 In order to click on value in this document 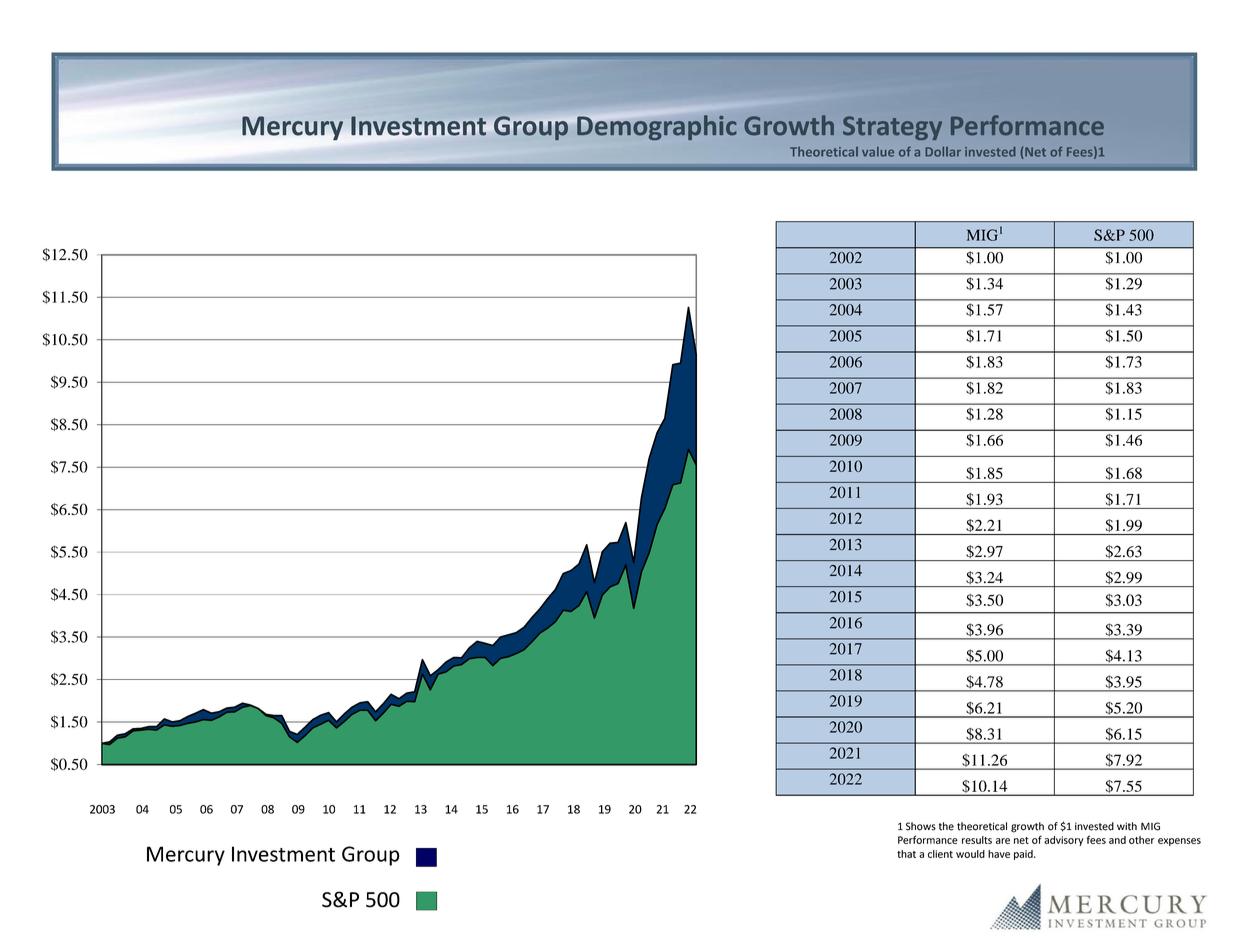, I will do `click(878, 152)`.
